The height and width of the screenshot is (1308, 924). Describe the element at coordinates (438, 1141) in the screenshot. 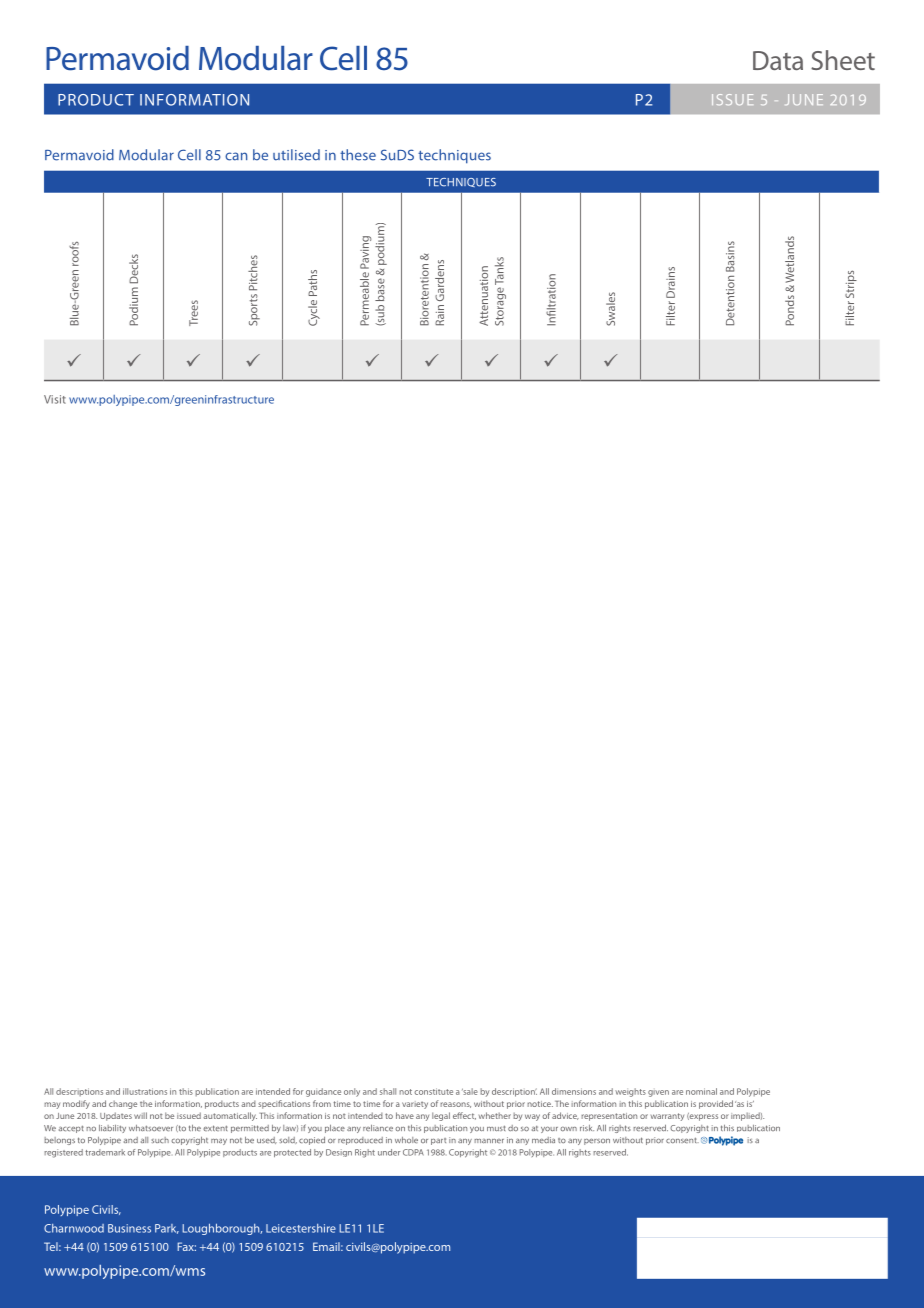

I see `part` at that location.
